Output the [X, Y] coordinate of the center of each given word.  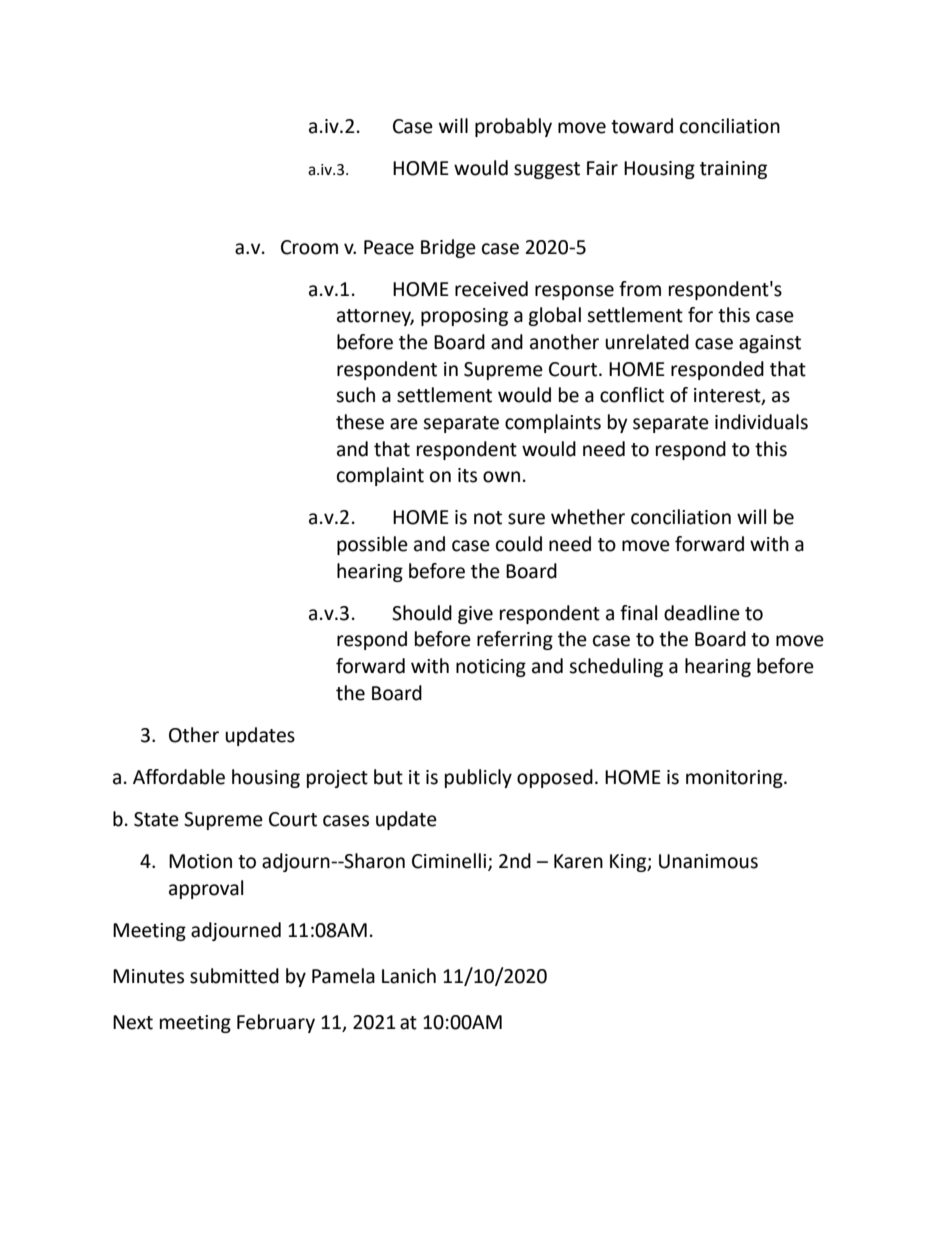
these [360, 422]
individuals [761, 422]
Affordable [179, 777]
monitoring [735, 779]
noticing [491, 668]
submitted [234, 976]
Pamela [343, 976]
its [467, 475]
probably [513, 127]
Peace [389, 247]
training [733, 170]
